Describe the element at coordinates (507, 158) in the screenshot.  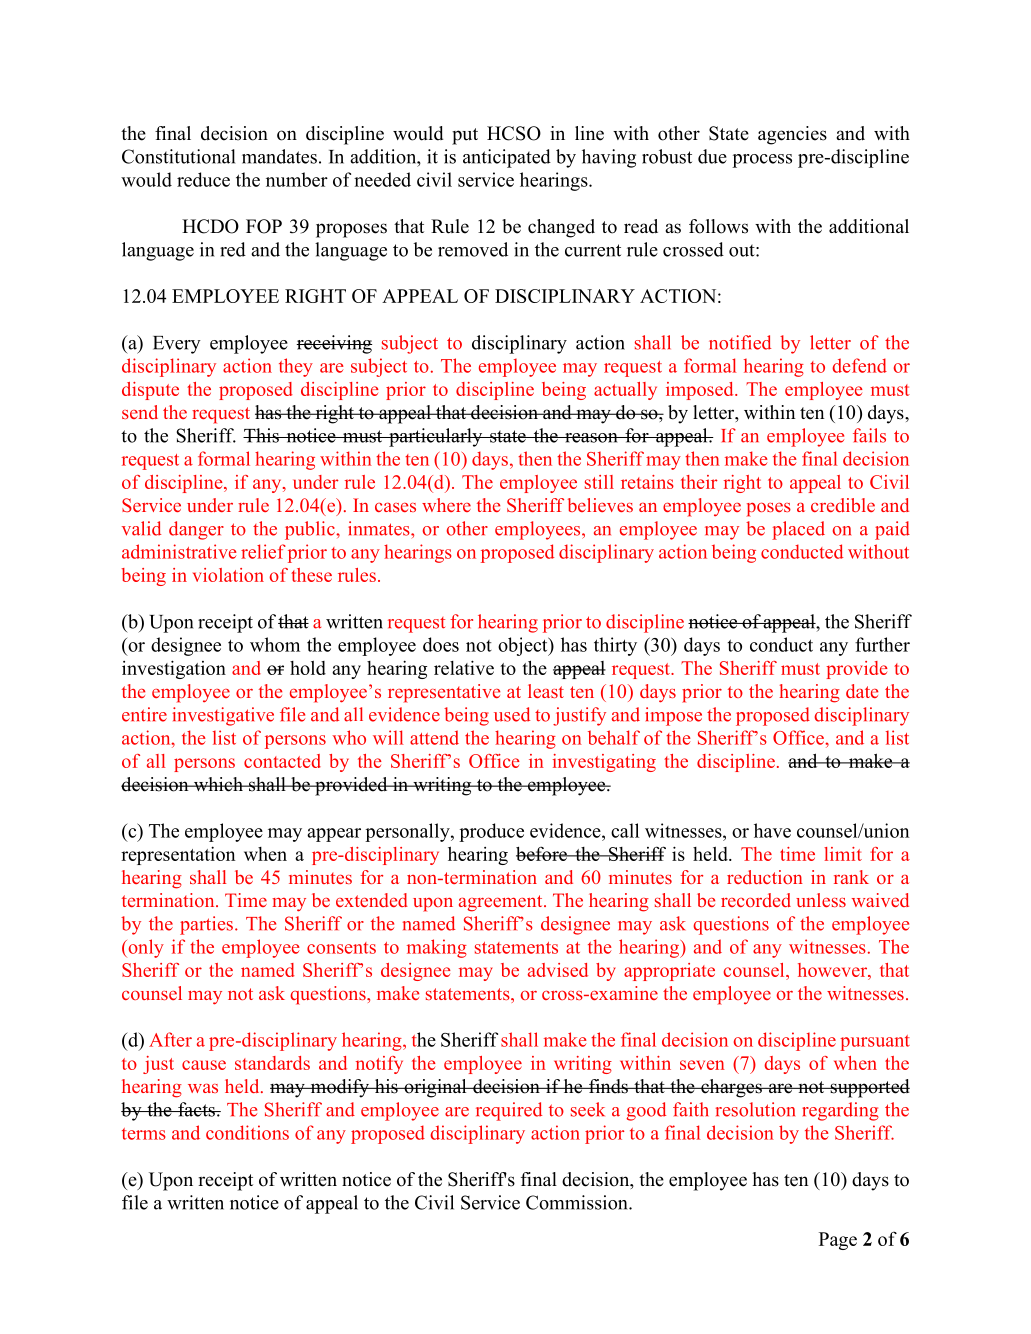
I see `anticipated` at that location.
